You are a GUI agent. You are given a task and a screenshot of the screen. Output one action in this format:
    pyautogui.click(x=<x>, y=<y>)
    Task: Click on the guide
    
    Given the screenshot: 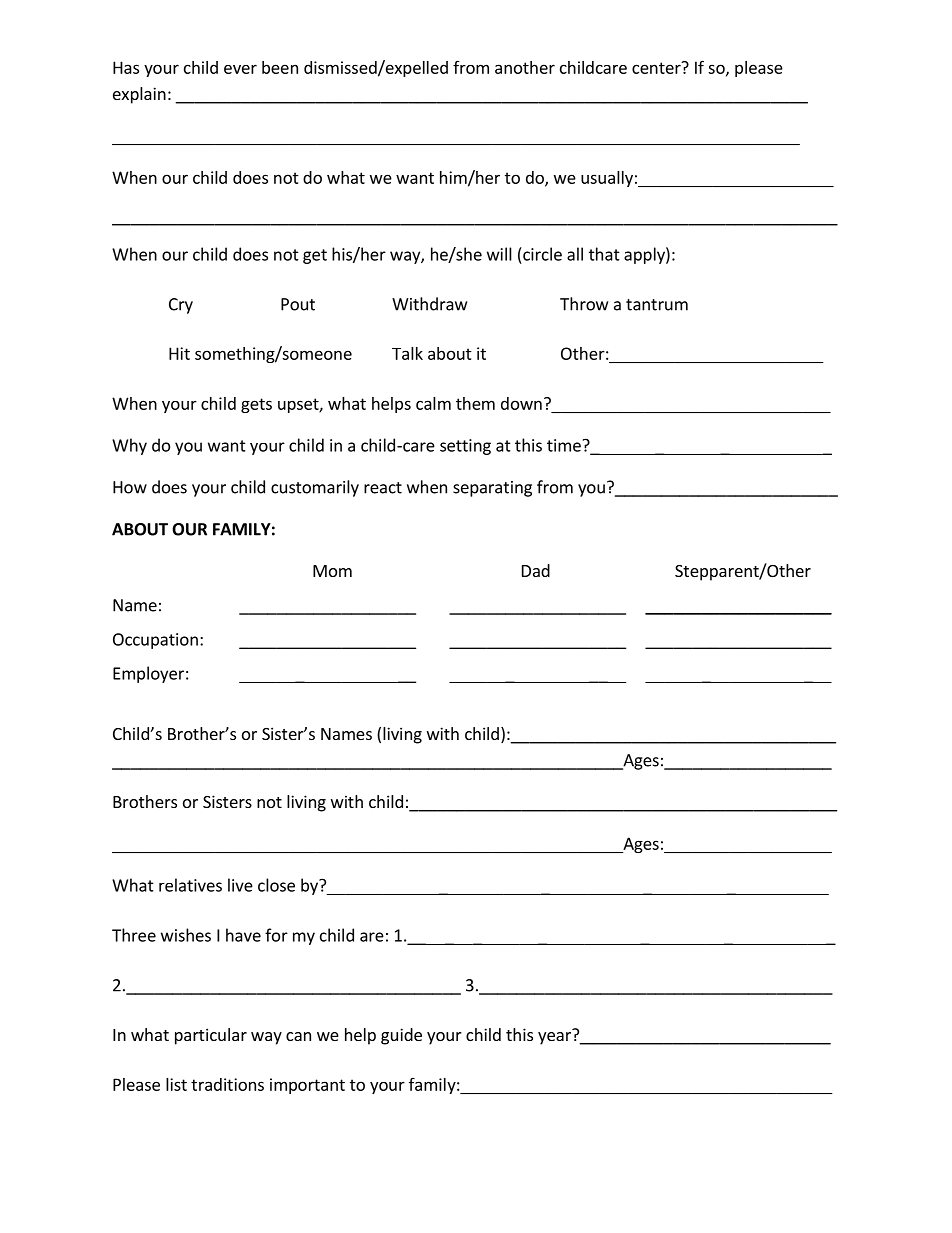 What is the action you would take?
    pyautogui.click(x=401, y=1036)
